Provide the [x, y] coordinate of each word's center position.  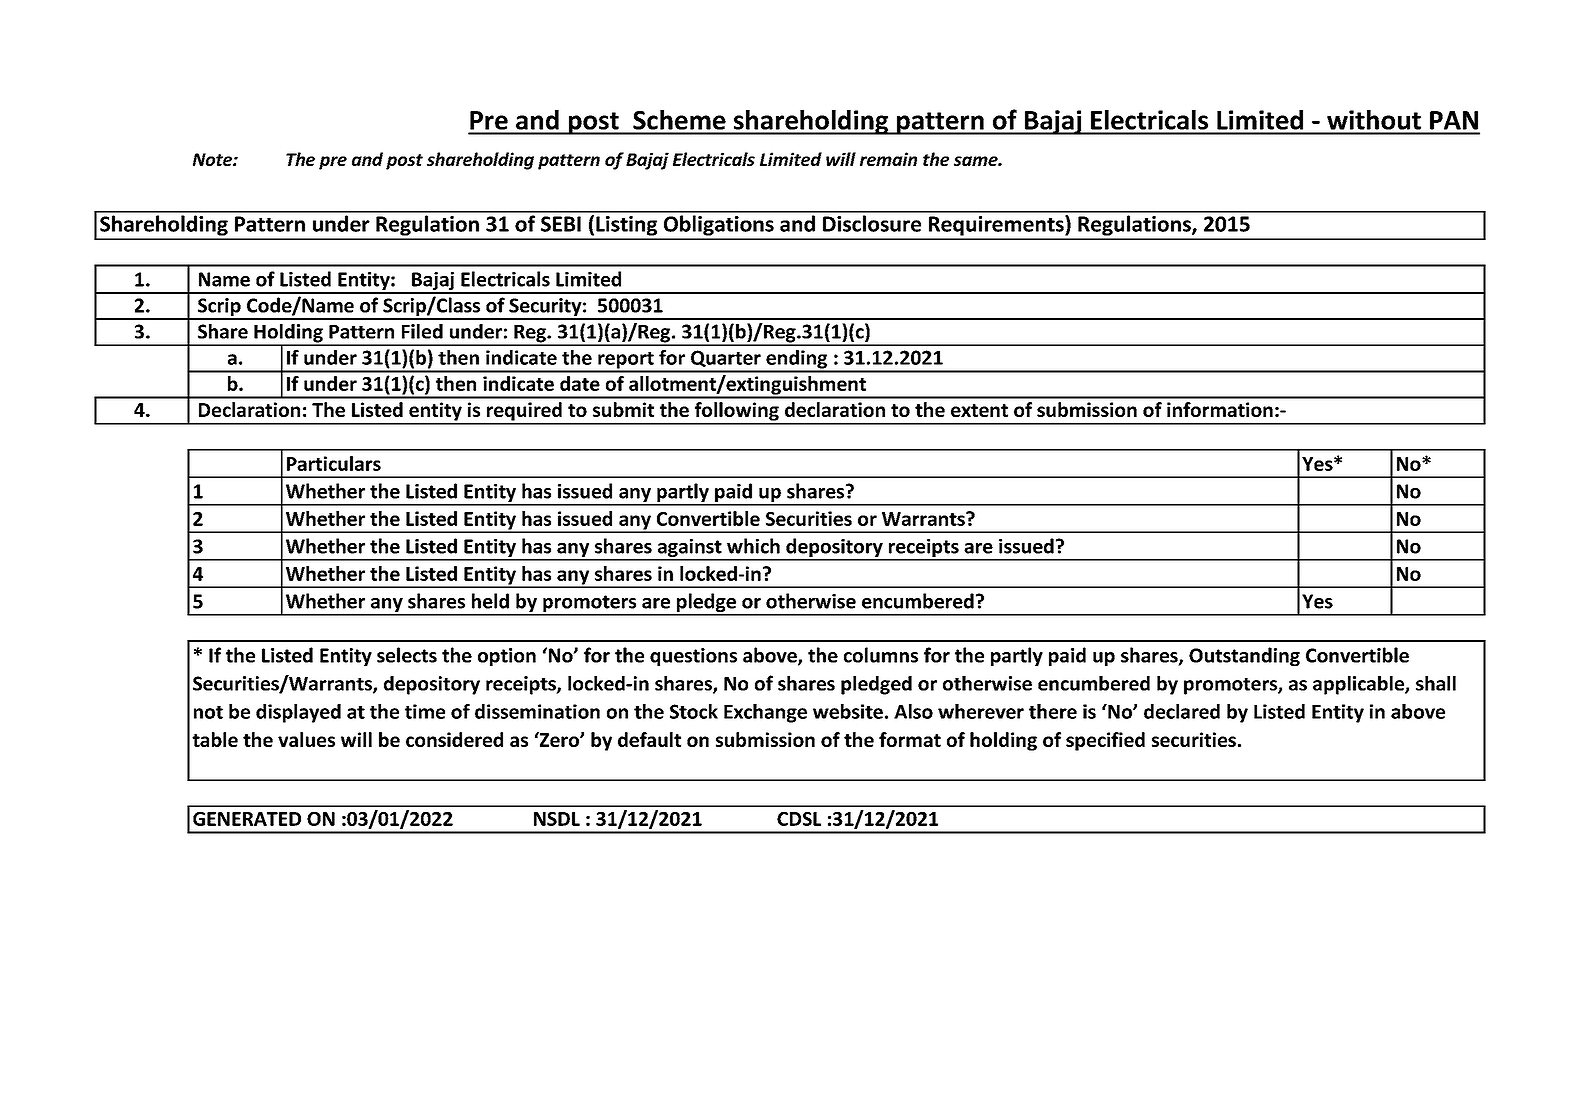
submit [623, 409]
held [490, 601]
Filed [422, 331]
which [753, 546]
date [580, 383]
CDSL [799, 819]
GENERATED [247, 819]
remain [888, 159]
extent [979, 410]
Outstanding [1244, 656]
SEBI [561, 224]
